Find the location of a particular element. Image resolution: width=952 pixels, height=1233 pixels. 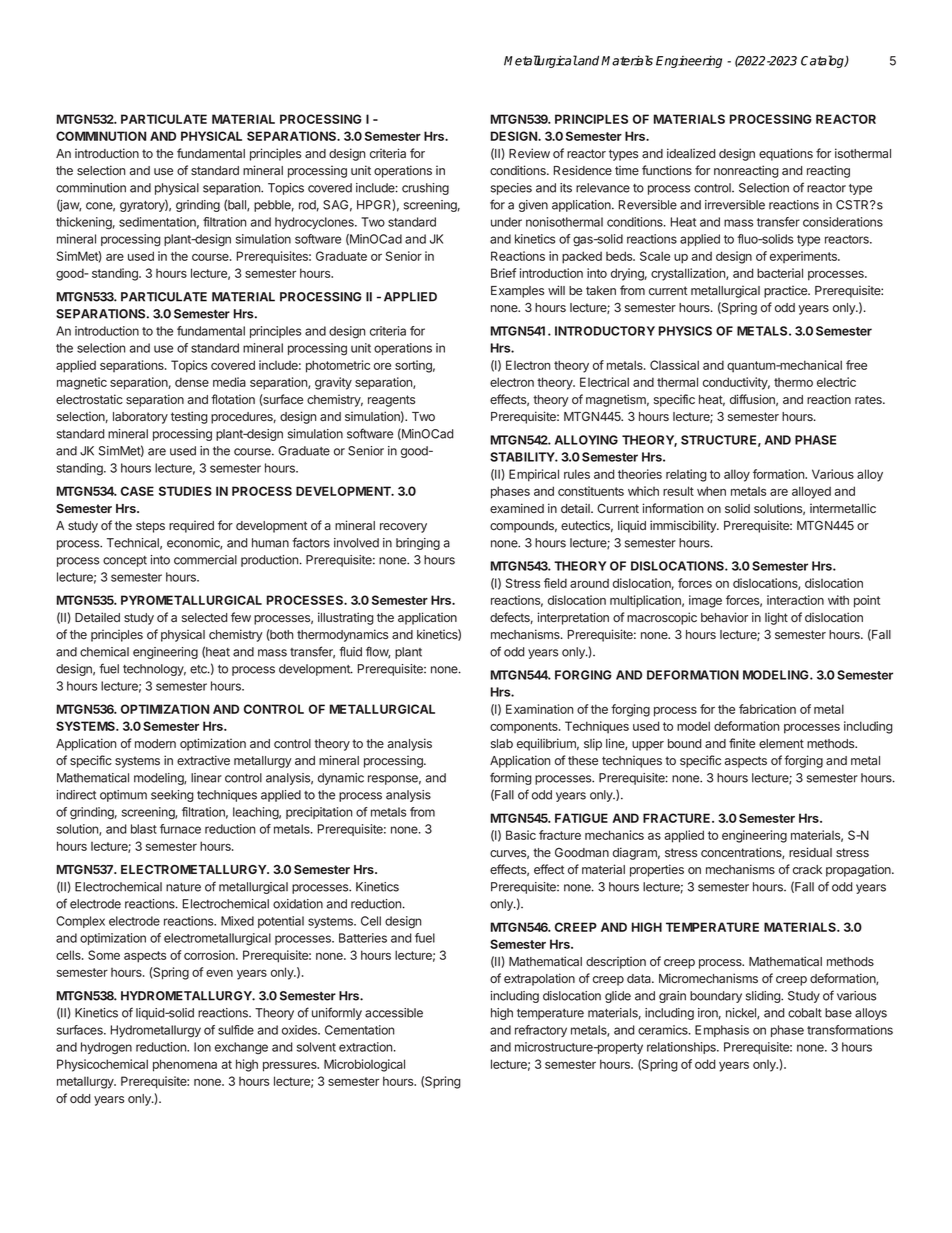

slab is located at coordinates (502, 744).
